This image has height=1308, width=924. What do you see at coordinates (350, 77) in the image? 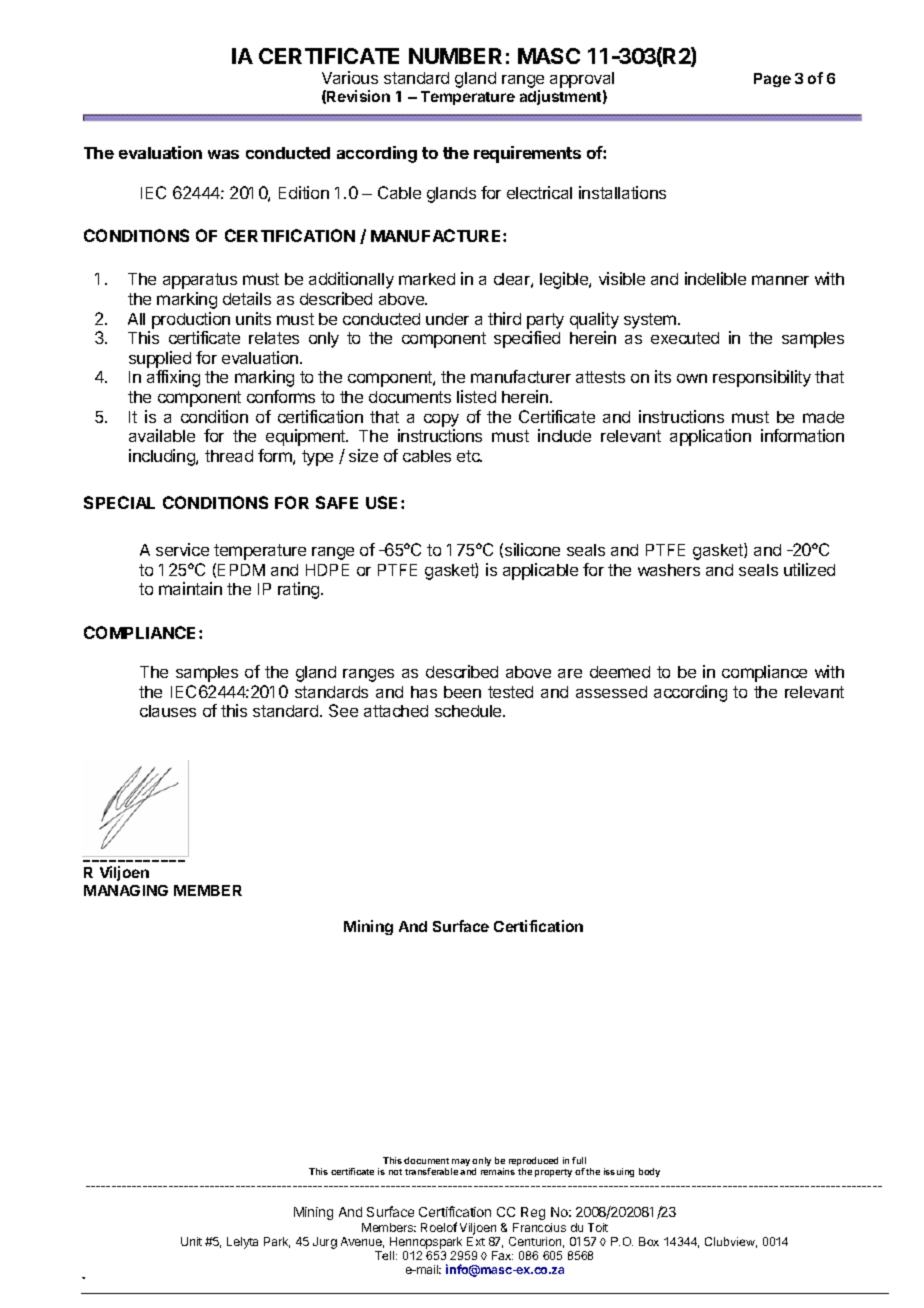
I see `Various` at bounding box center [350, 77].
